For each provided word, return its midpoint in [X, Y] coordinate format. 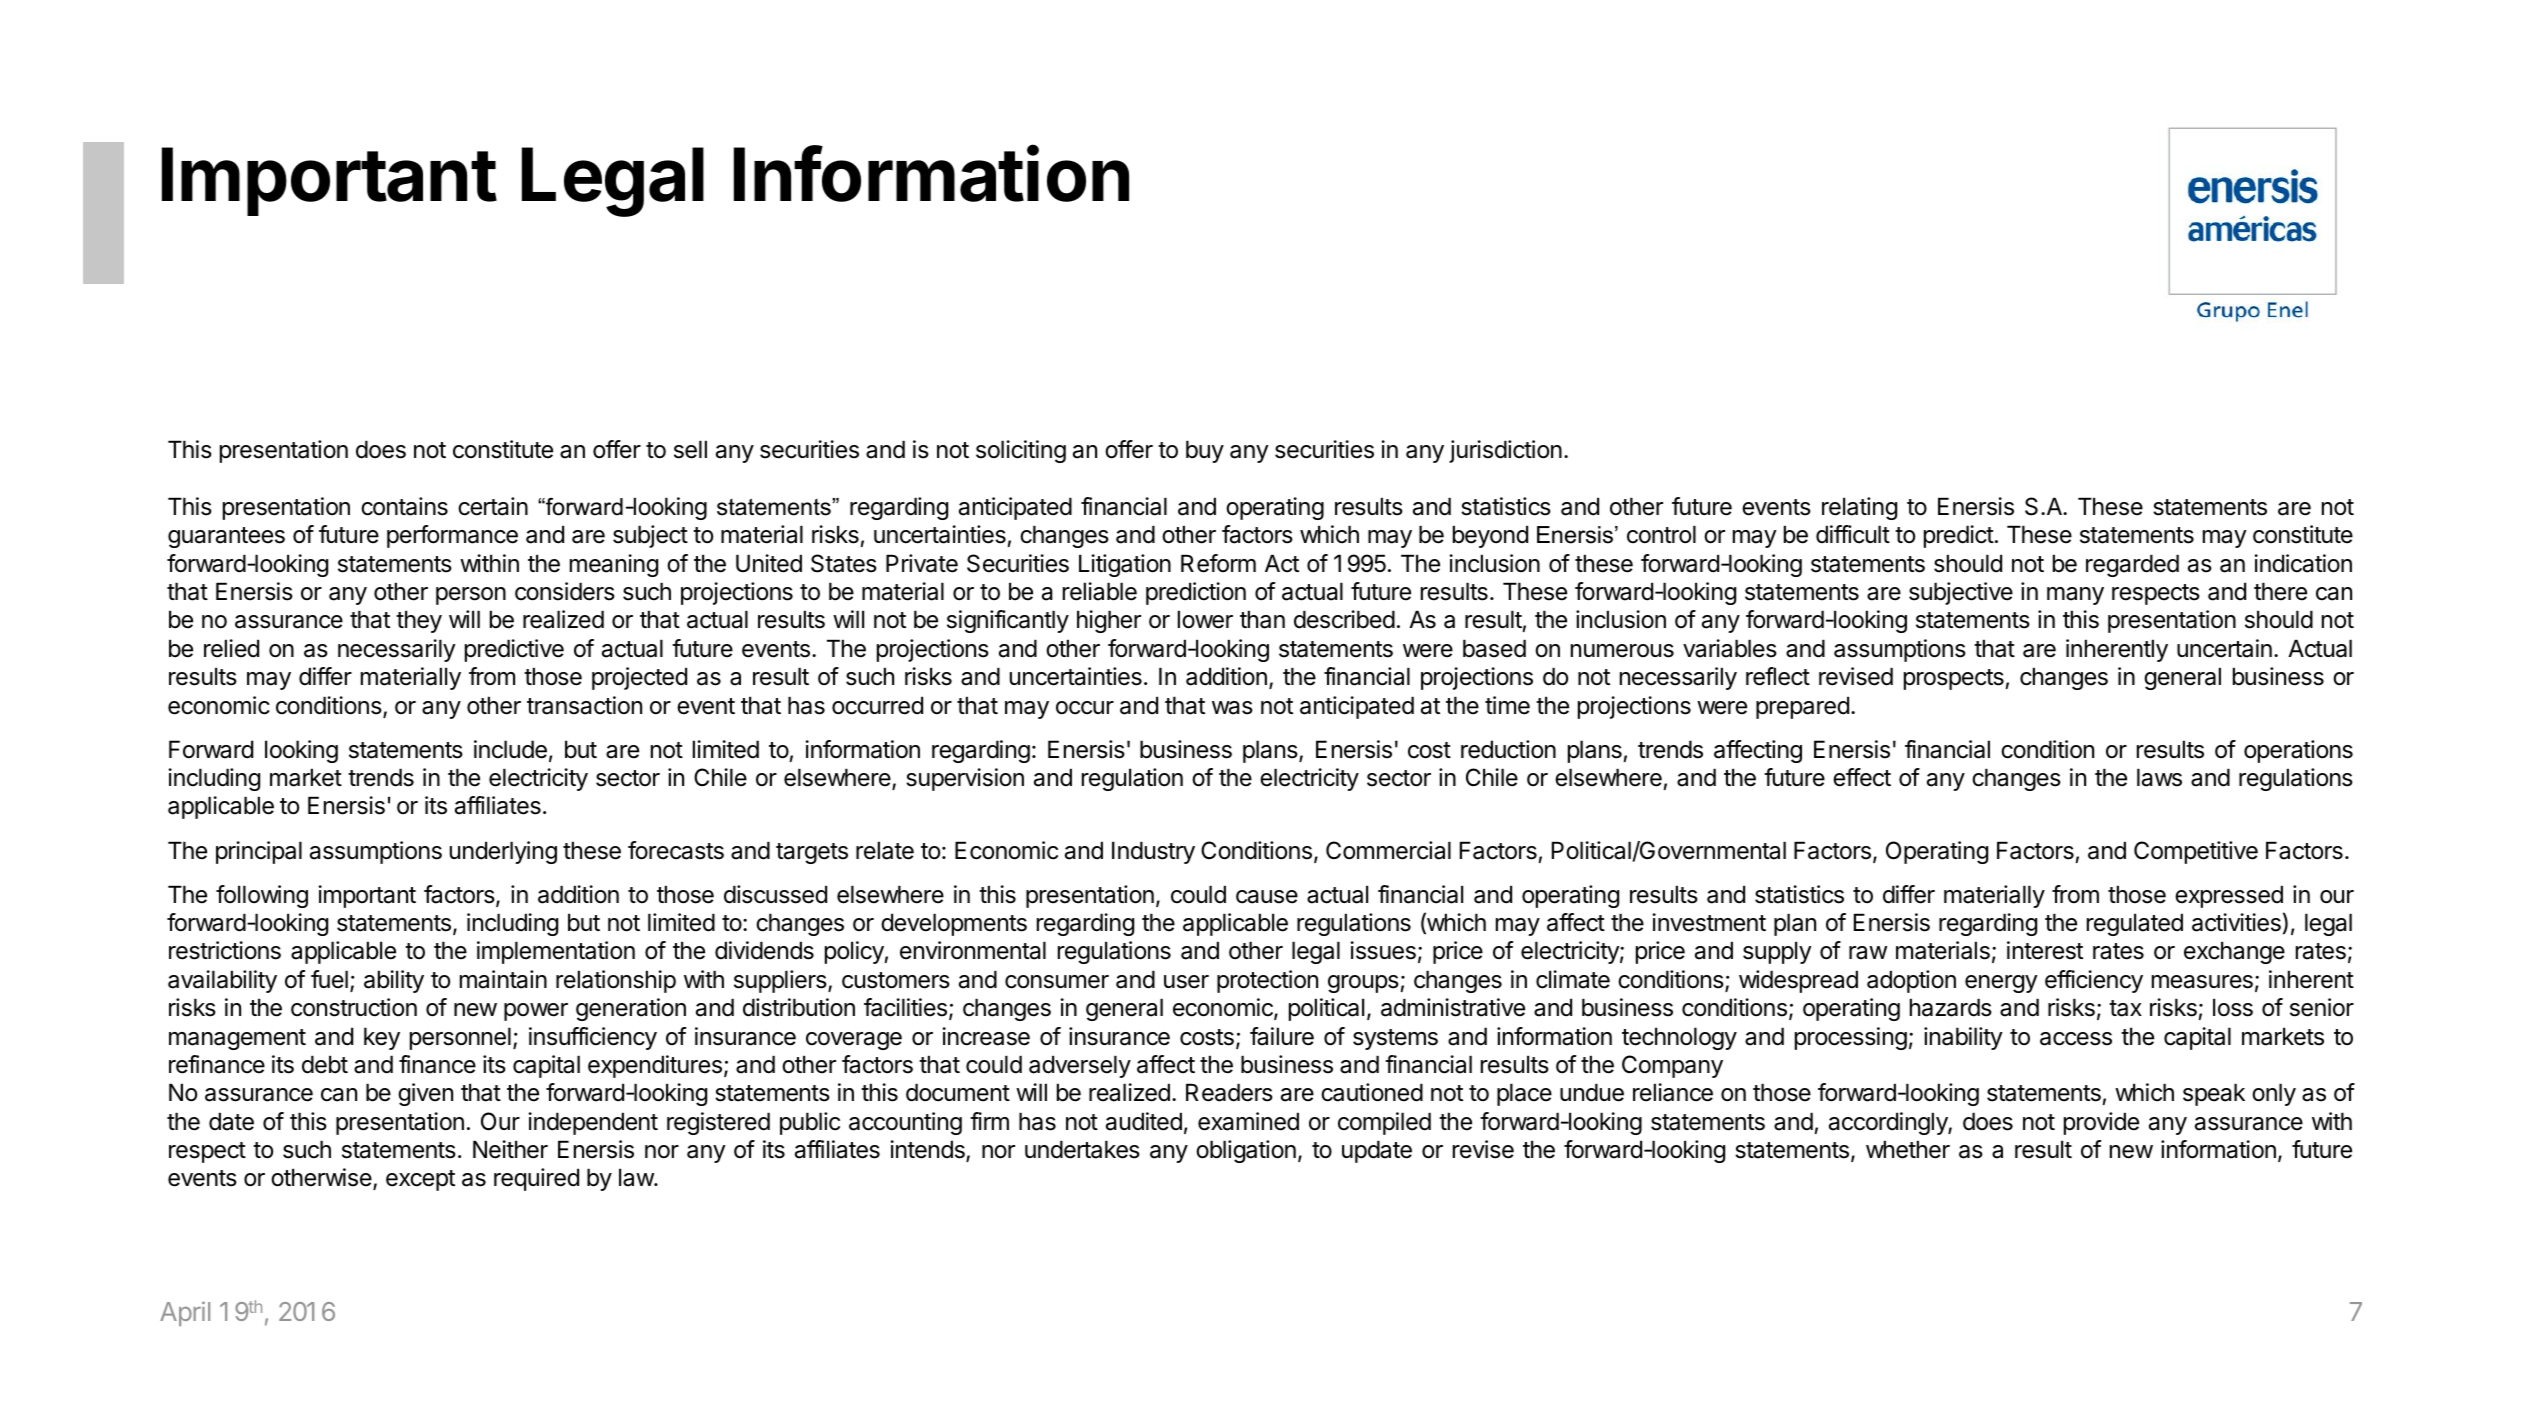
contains [404, 506]
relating [1859, 508]
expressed [2229, 896]
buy [1205, 451]
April [185, 1313]
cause [1267, 897]
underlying [503, 852]
